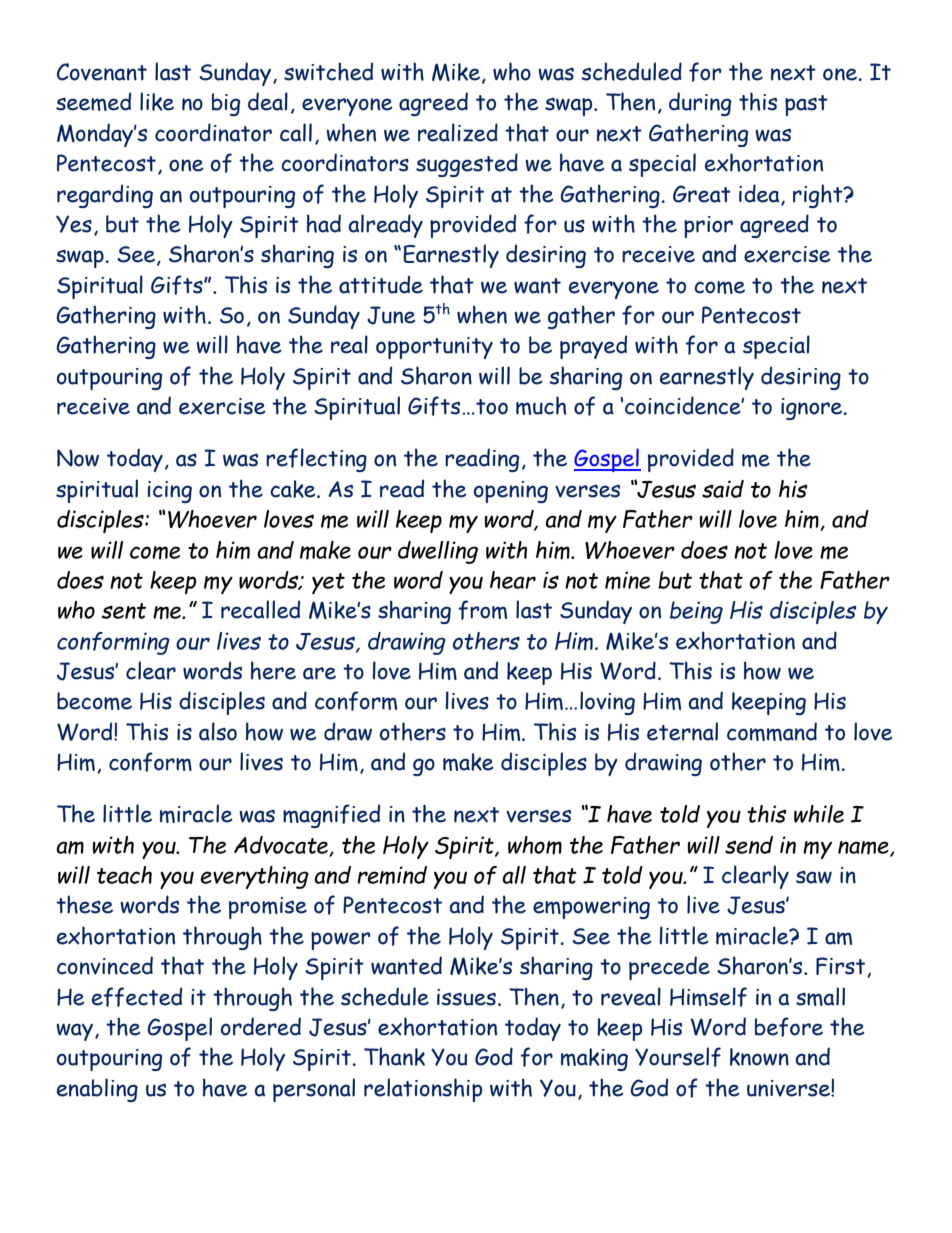 Image resolution: width=952 pixels, height=1233 pixels. Describe the element at coordinates (806, 105) in the document. I see `past` at that location.
